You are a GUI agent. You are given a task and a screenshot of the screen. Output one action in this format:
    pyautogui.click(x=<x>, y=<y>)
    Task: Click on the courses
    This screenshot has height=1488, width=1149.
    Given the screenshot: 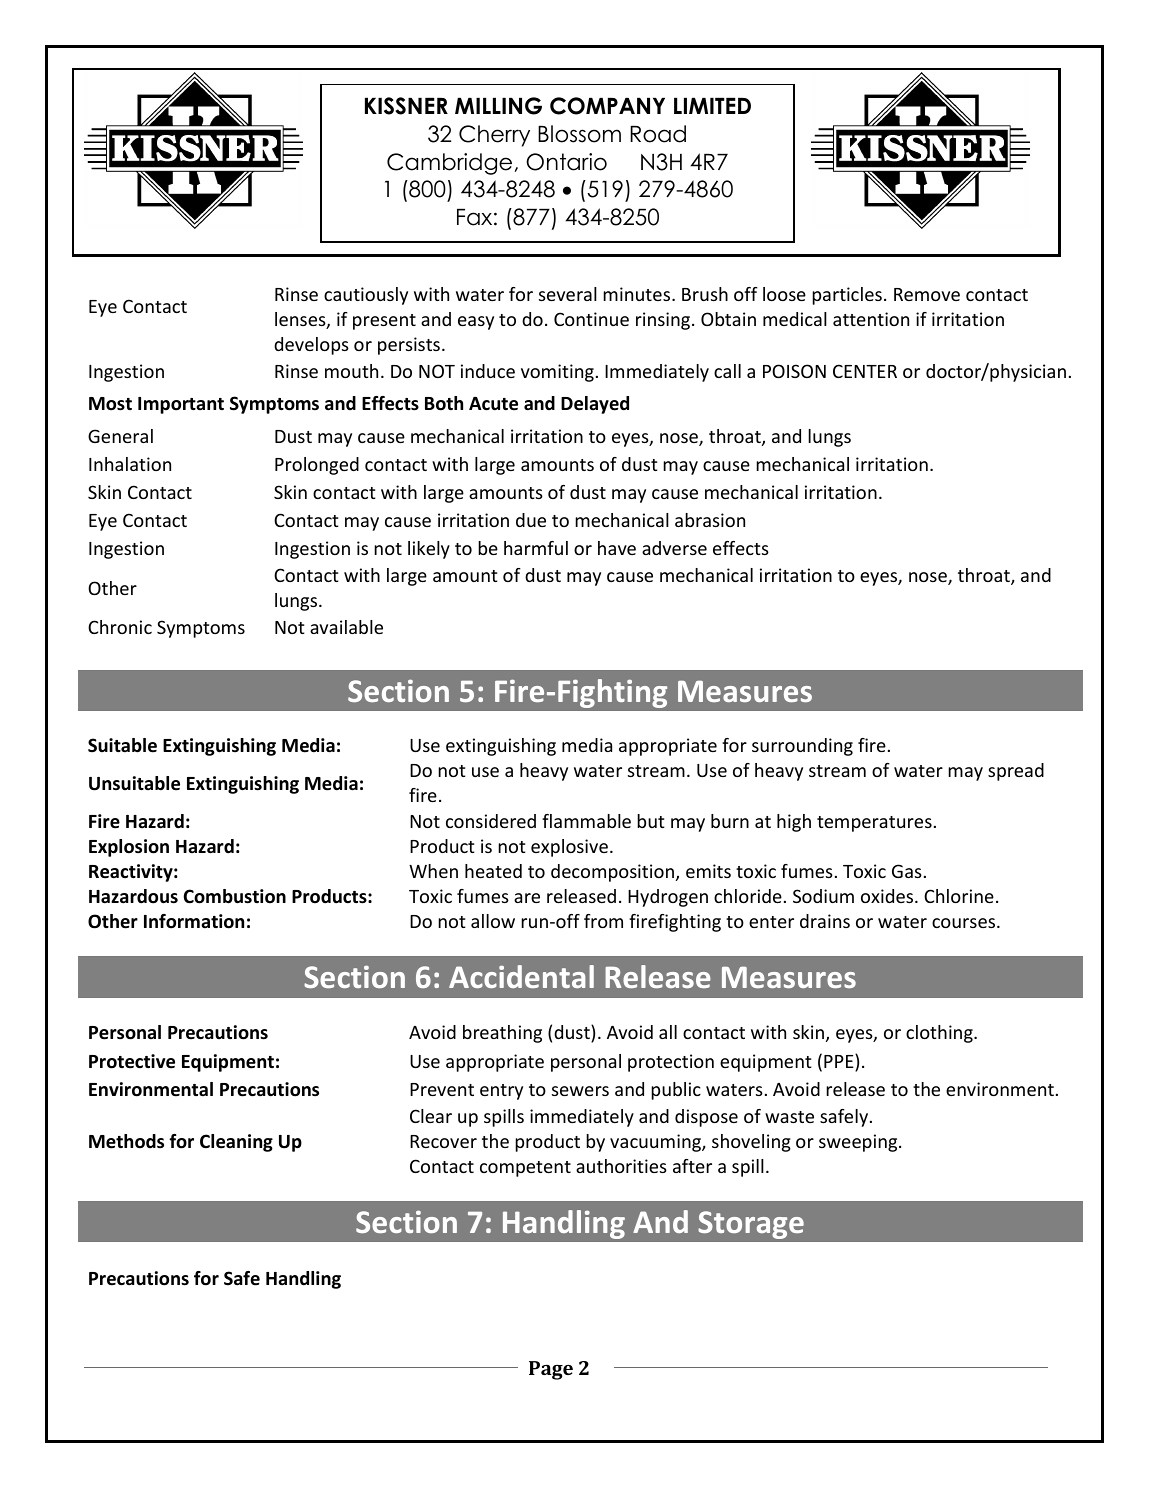 What is the action you would take?
    pyautogui.click(x=965, y=923)
